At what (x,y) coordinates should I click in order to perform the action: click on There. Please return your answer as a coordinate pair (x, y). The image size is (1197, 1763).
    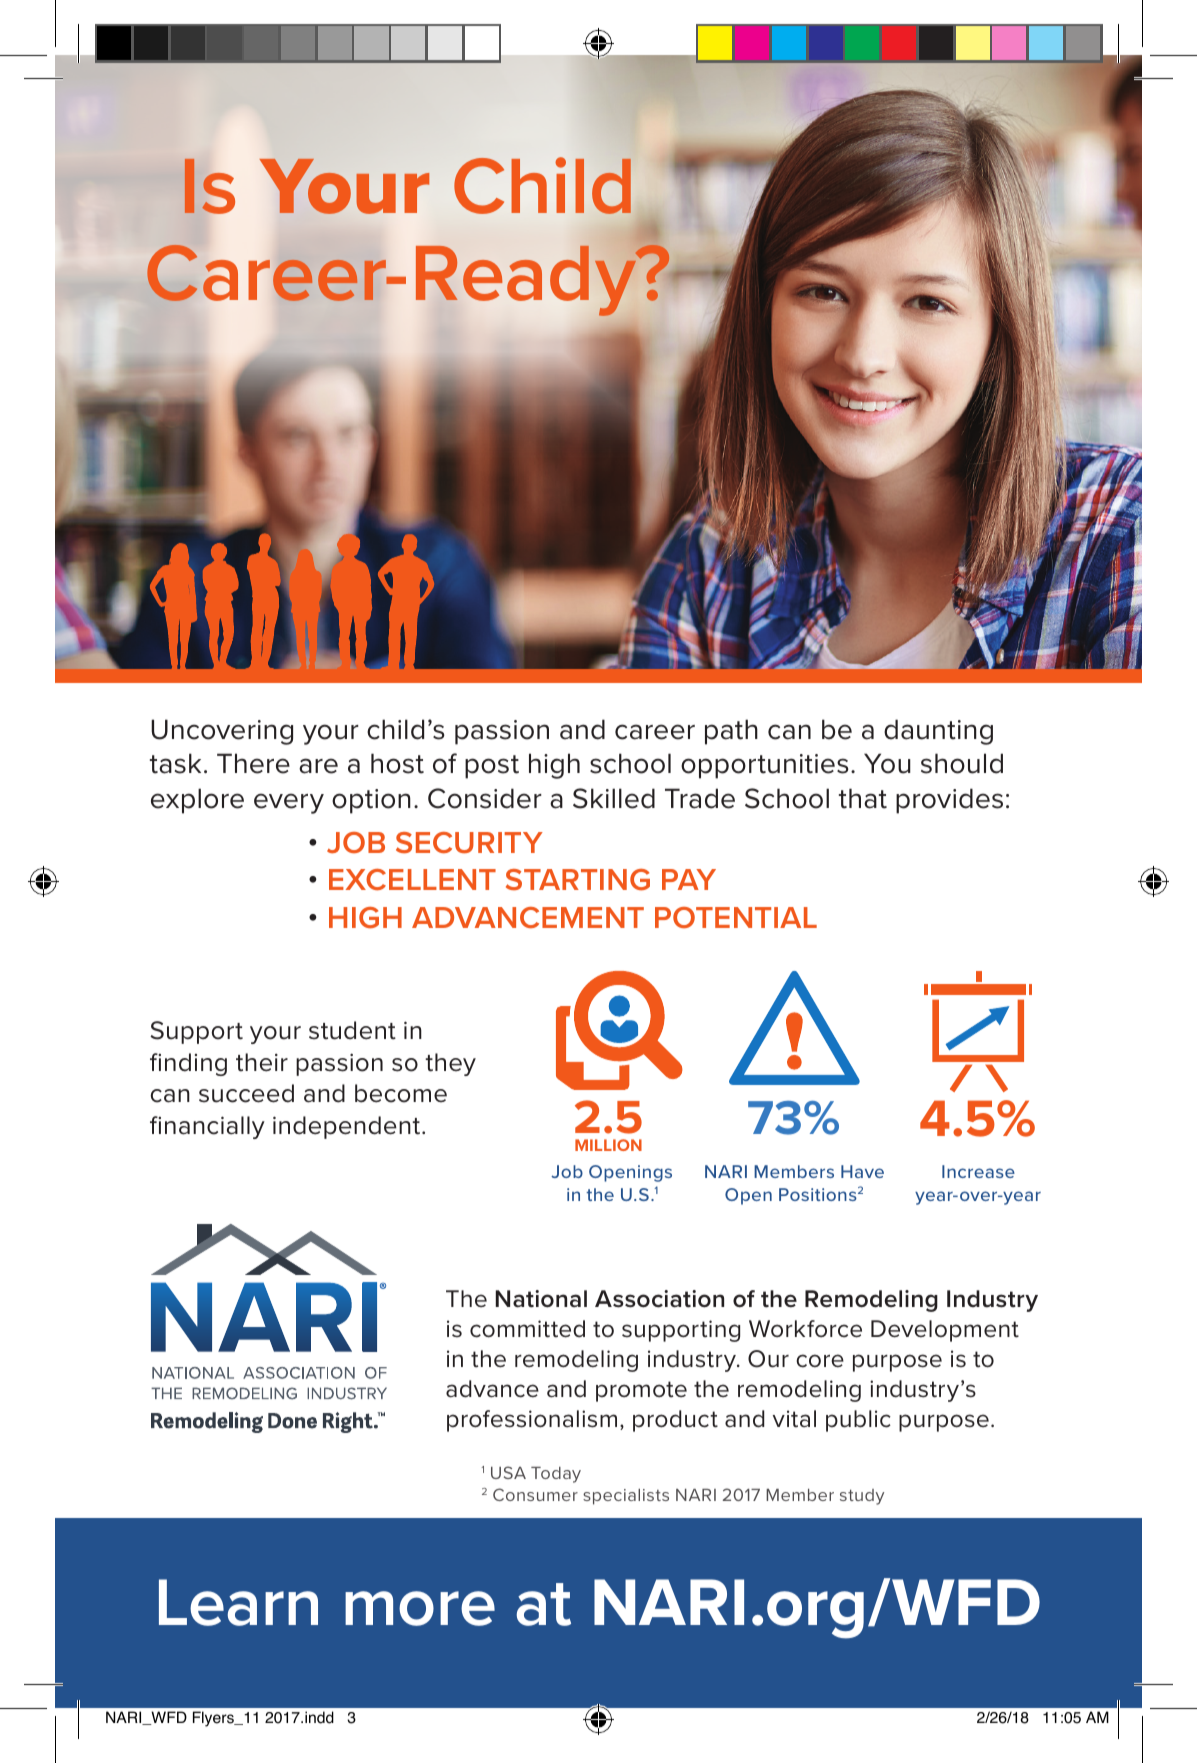
    Looking at the image, I should click on (253, 763).
